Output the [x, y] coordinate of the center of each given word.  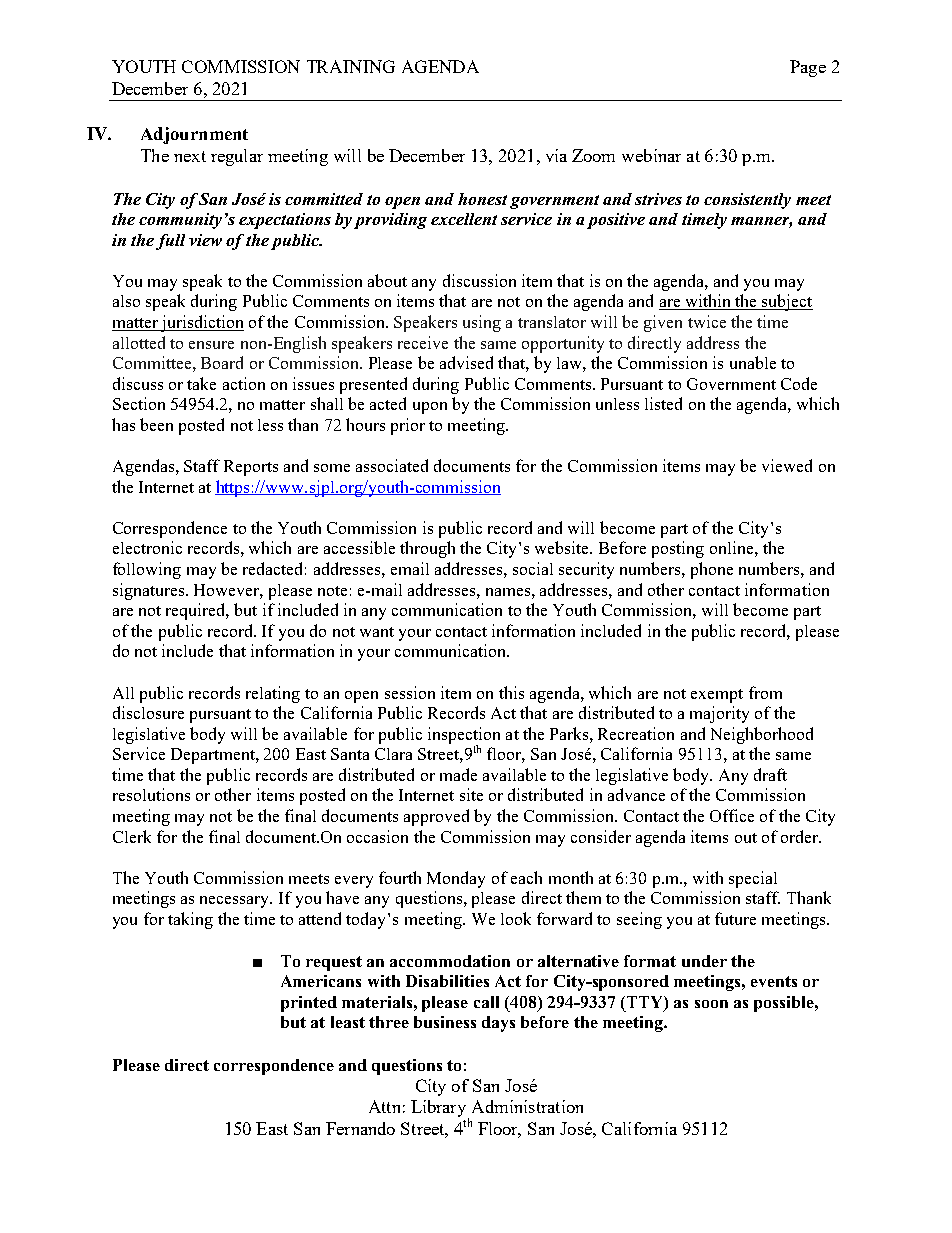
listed [663, 403]
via [556, 155]
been [156, 424]
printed [309, 1004]
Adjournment [194, 135]
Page [808, 68]
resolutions [151, 794]
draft [770, 774]
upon [430, 408]
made [458, 774]
